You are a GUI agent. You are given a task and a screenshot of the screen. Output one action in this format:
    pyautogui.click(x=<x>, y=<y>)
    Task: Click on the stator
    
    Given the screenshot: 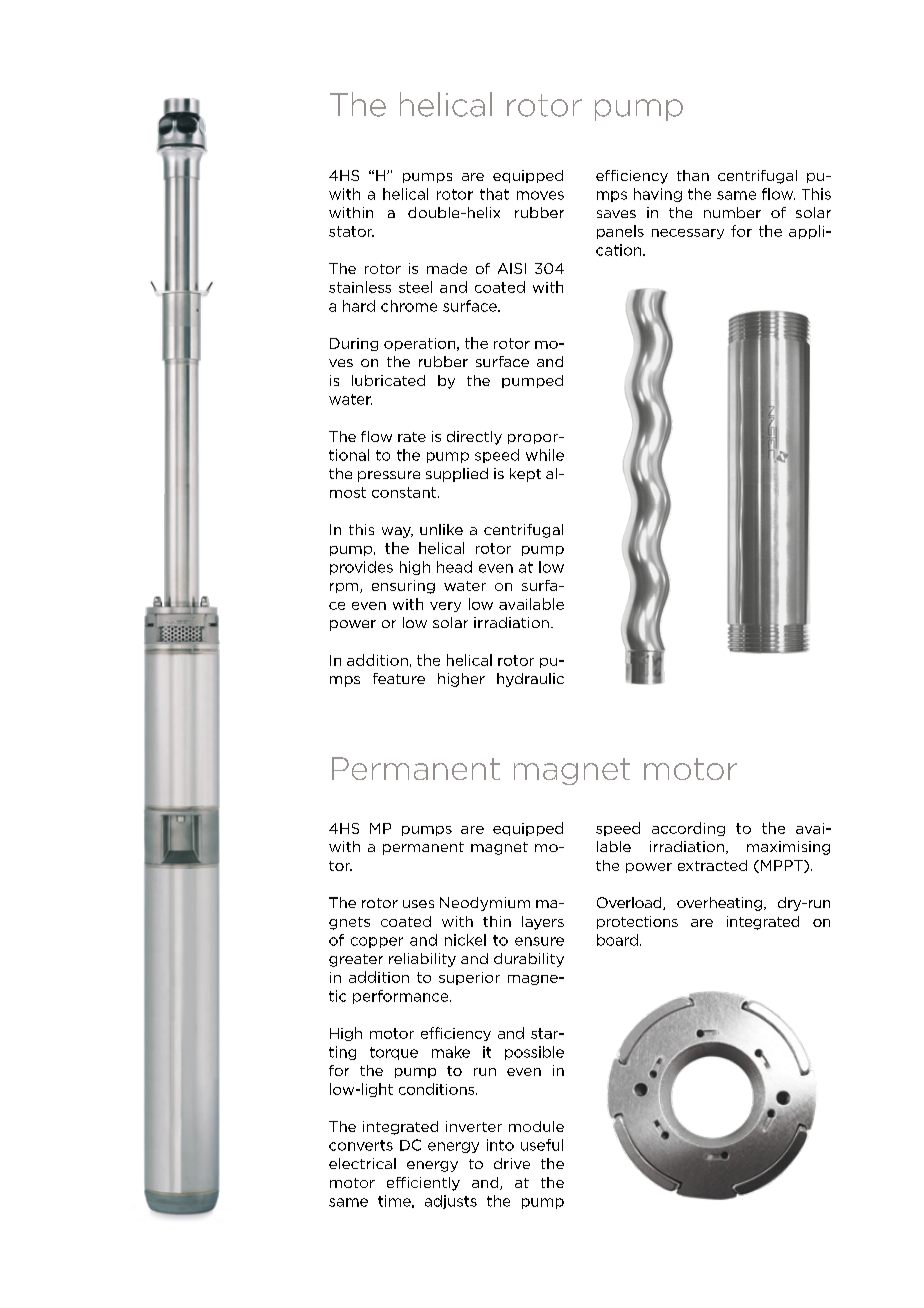 What is the action you would take?
    pyautogui.click(x=351, y=231)
